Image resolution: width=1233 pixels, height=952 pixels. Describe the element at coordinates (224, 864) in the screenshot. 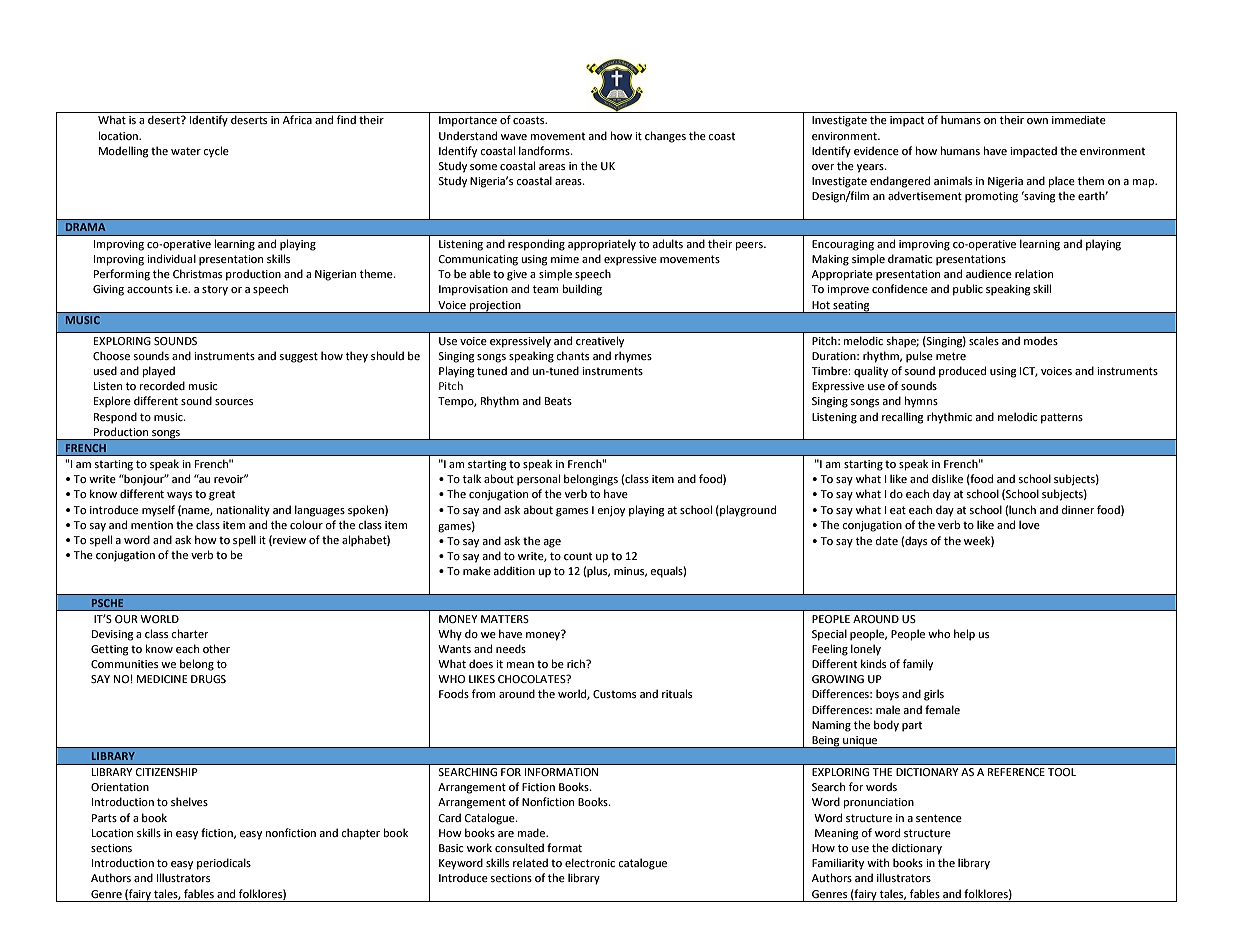

I see `periodicals` at that location.
